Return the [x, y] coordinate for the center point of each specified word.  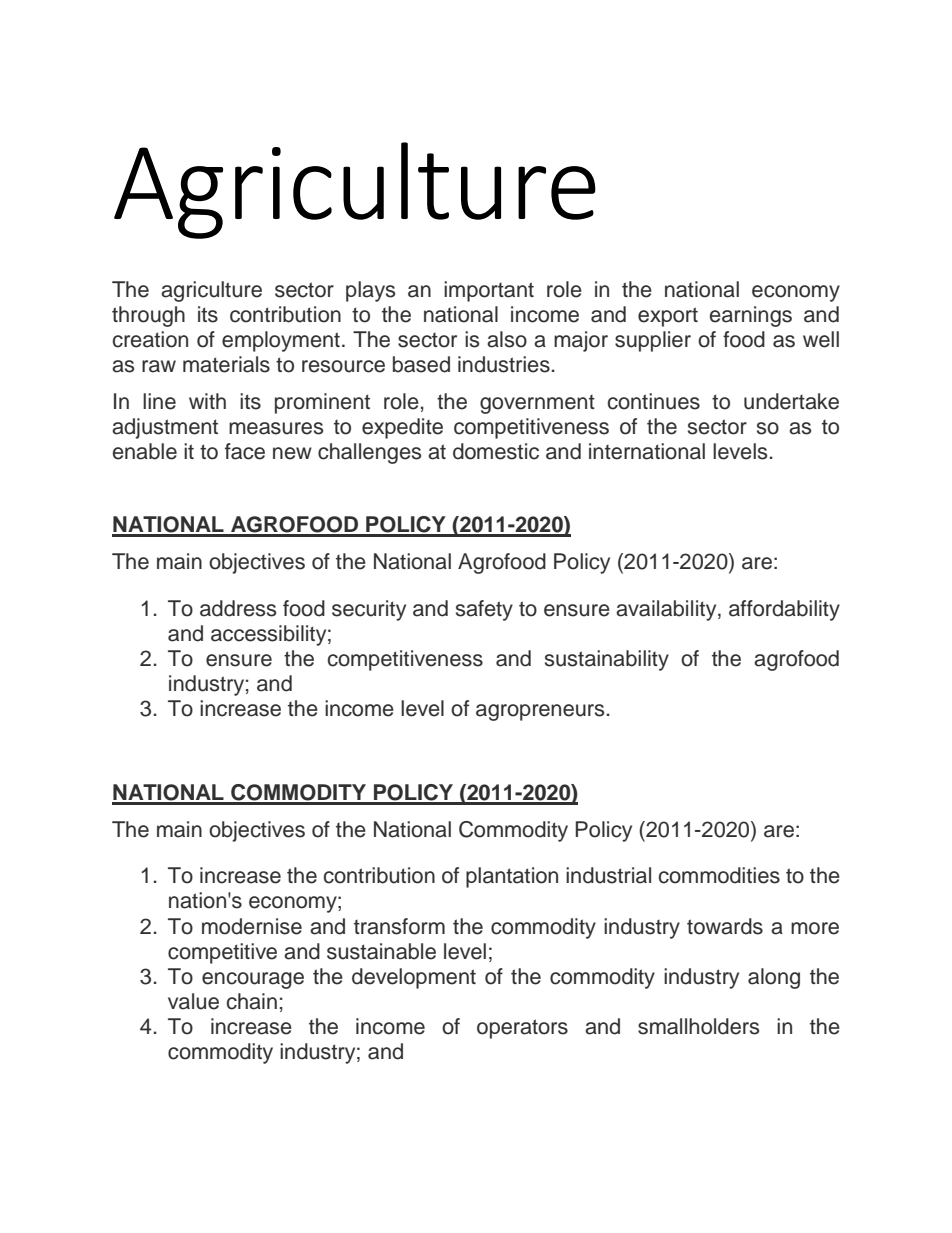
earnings [751, 316]
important [489, 291]
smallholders [698, 1026]
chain [252, 1001]
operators [522, 1029]
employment [281, 341]
